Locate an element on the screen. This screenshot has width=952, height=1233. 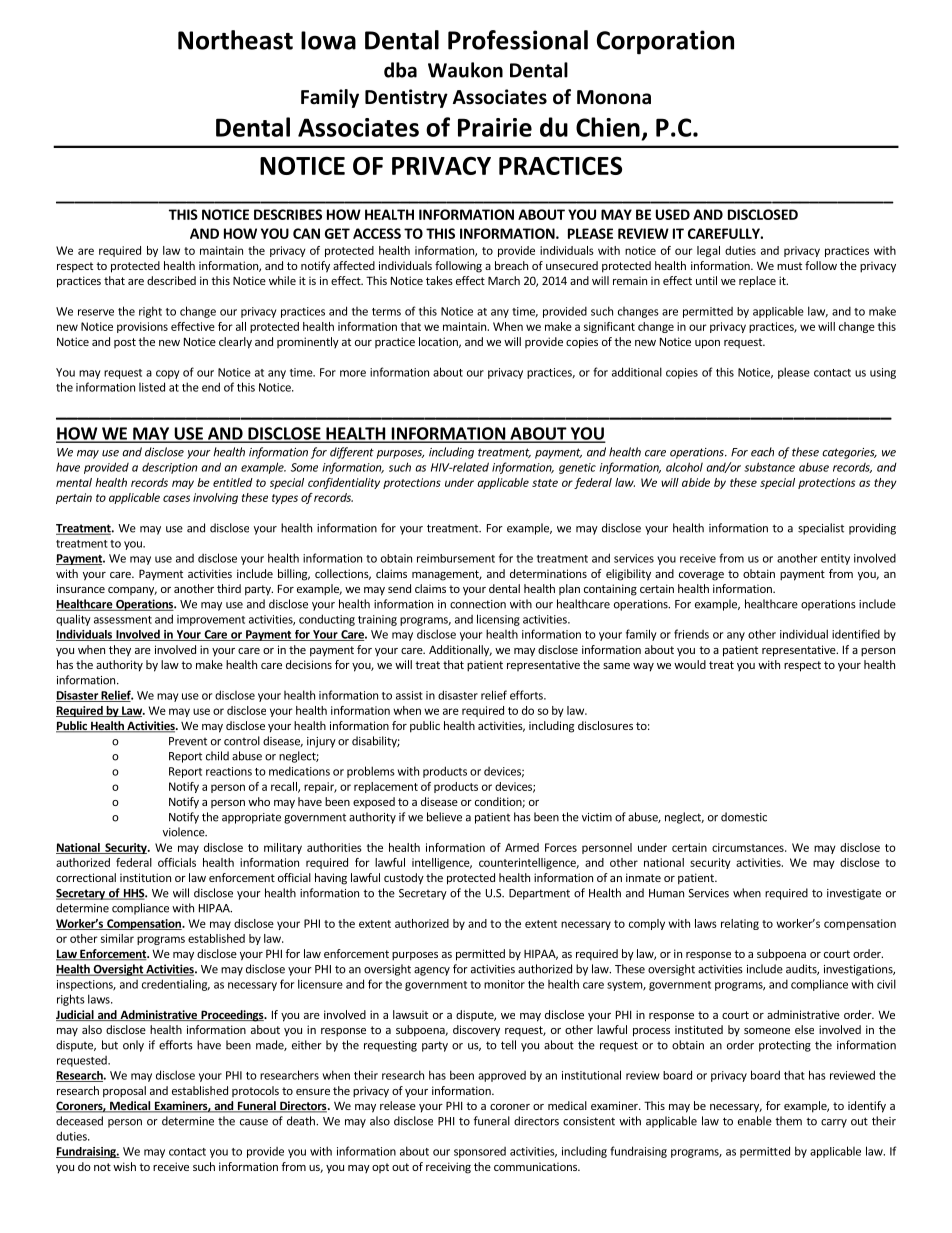
improvement is located at coordinates (211, 620).
